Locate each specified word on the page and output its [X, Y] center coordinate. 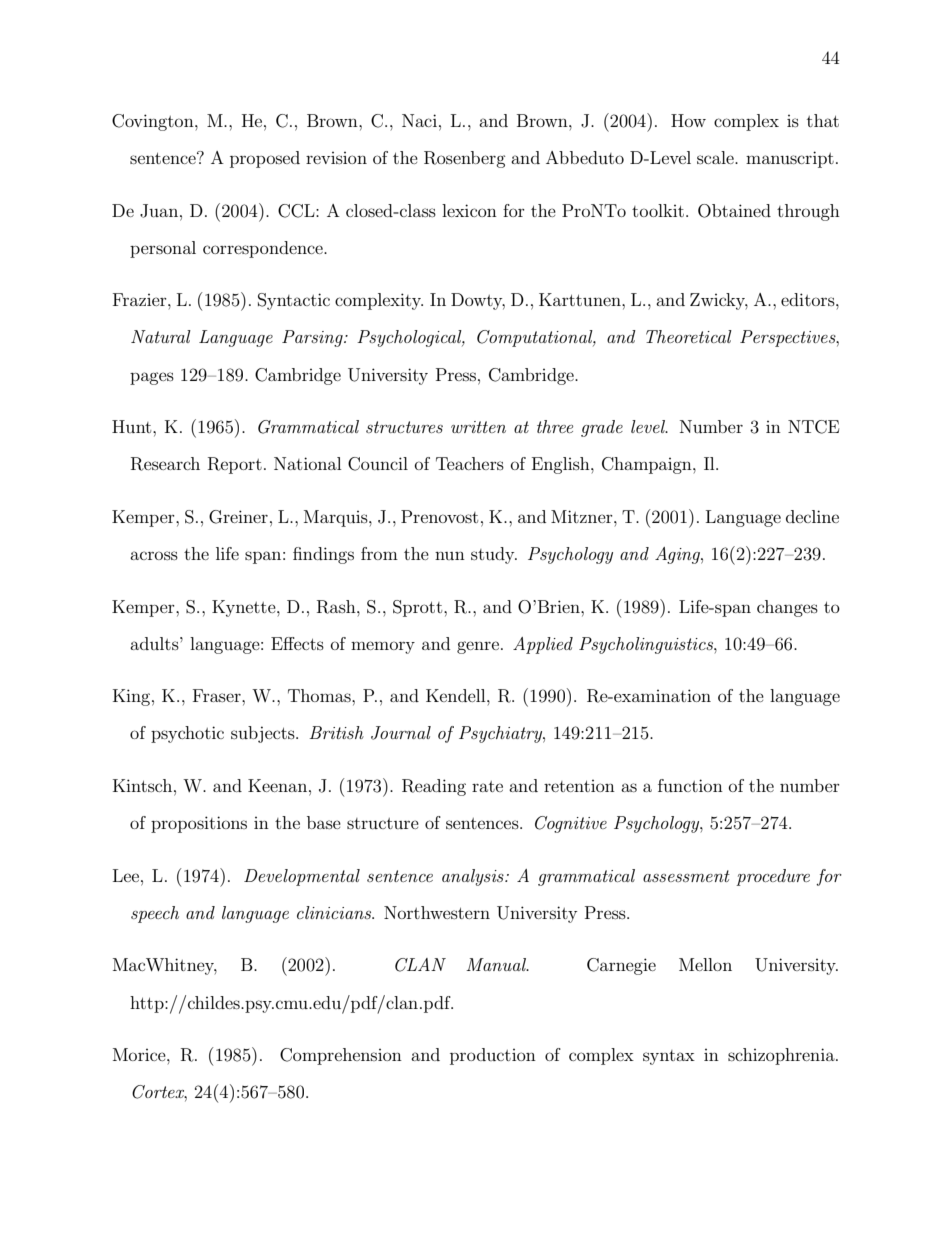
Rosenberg [465, 159]
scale [716, 157]
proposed [265, 159]
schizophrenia [782, 1056]
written [478, 427]
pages [152, 378]
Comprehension [341, 1056]
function [690, 785]
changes [787, 608]
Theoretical [689, 336]
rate [487, 786]
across [154, 555]
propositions [199, 824]
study [494, 555]
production [493, 1056]
